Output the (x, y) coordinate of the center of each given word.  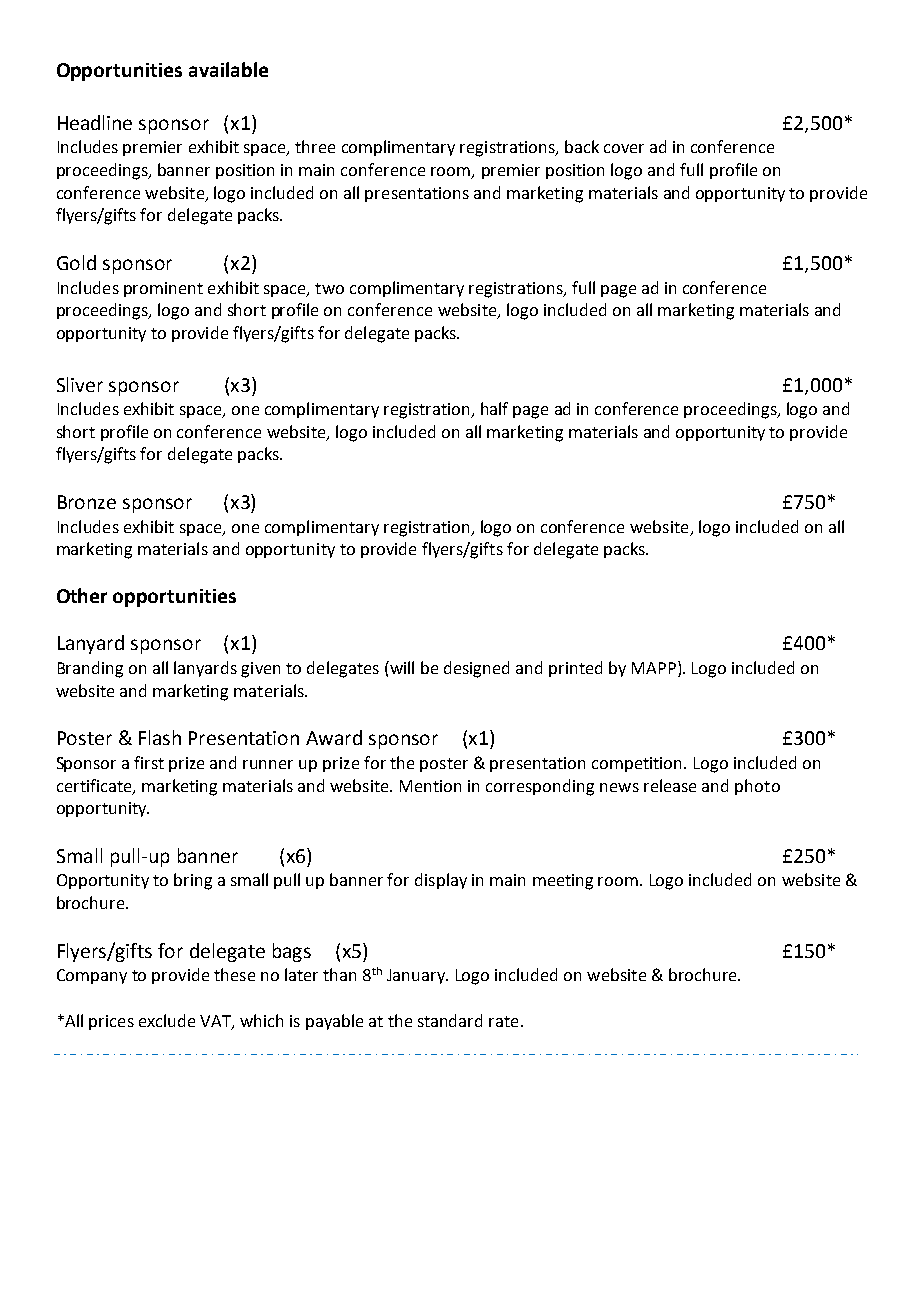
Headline (95, 122)
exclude (167, 1020)
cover (624, 148)
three (315, 146)
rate (503, 1021)
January (417, 976)
